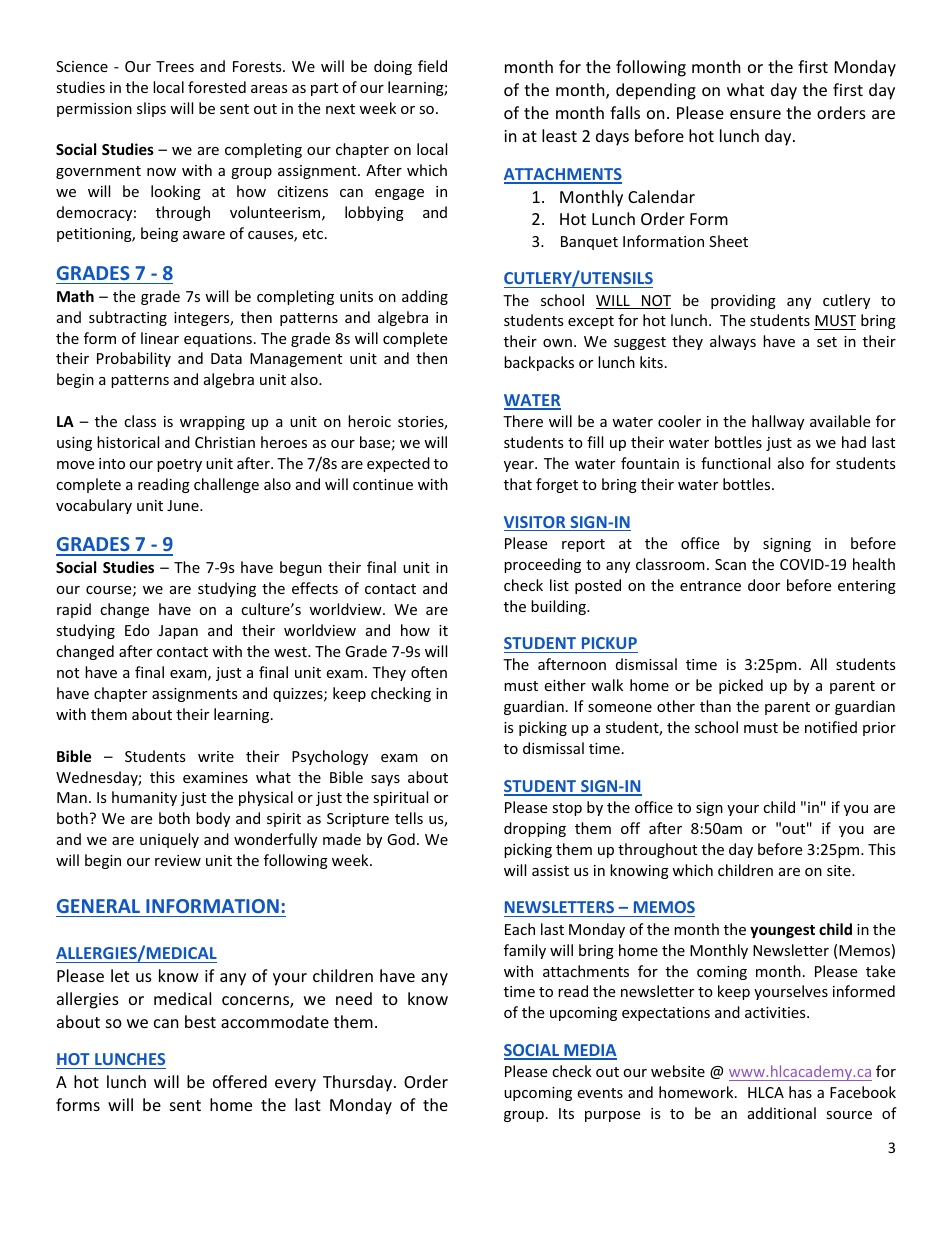 This document has height=1233, width=952. I want to click on ensure, so click(755, 114).
